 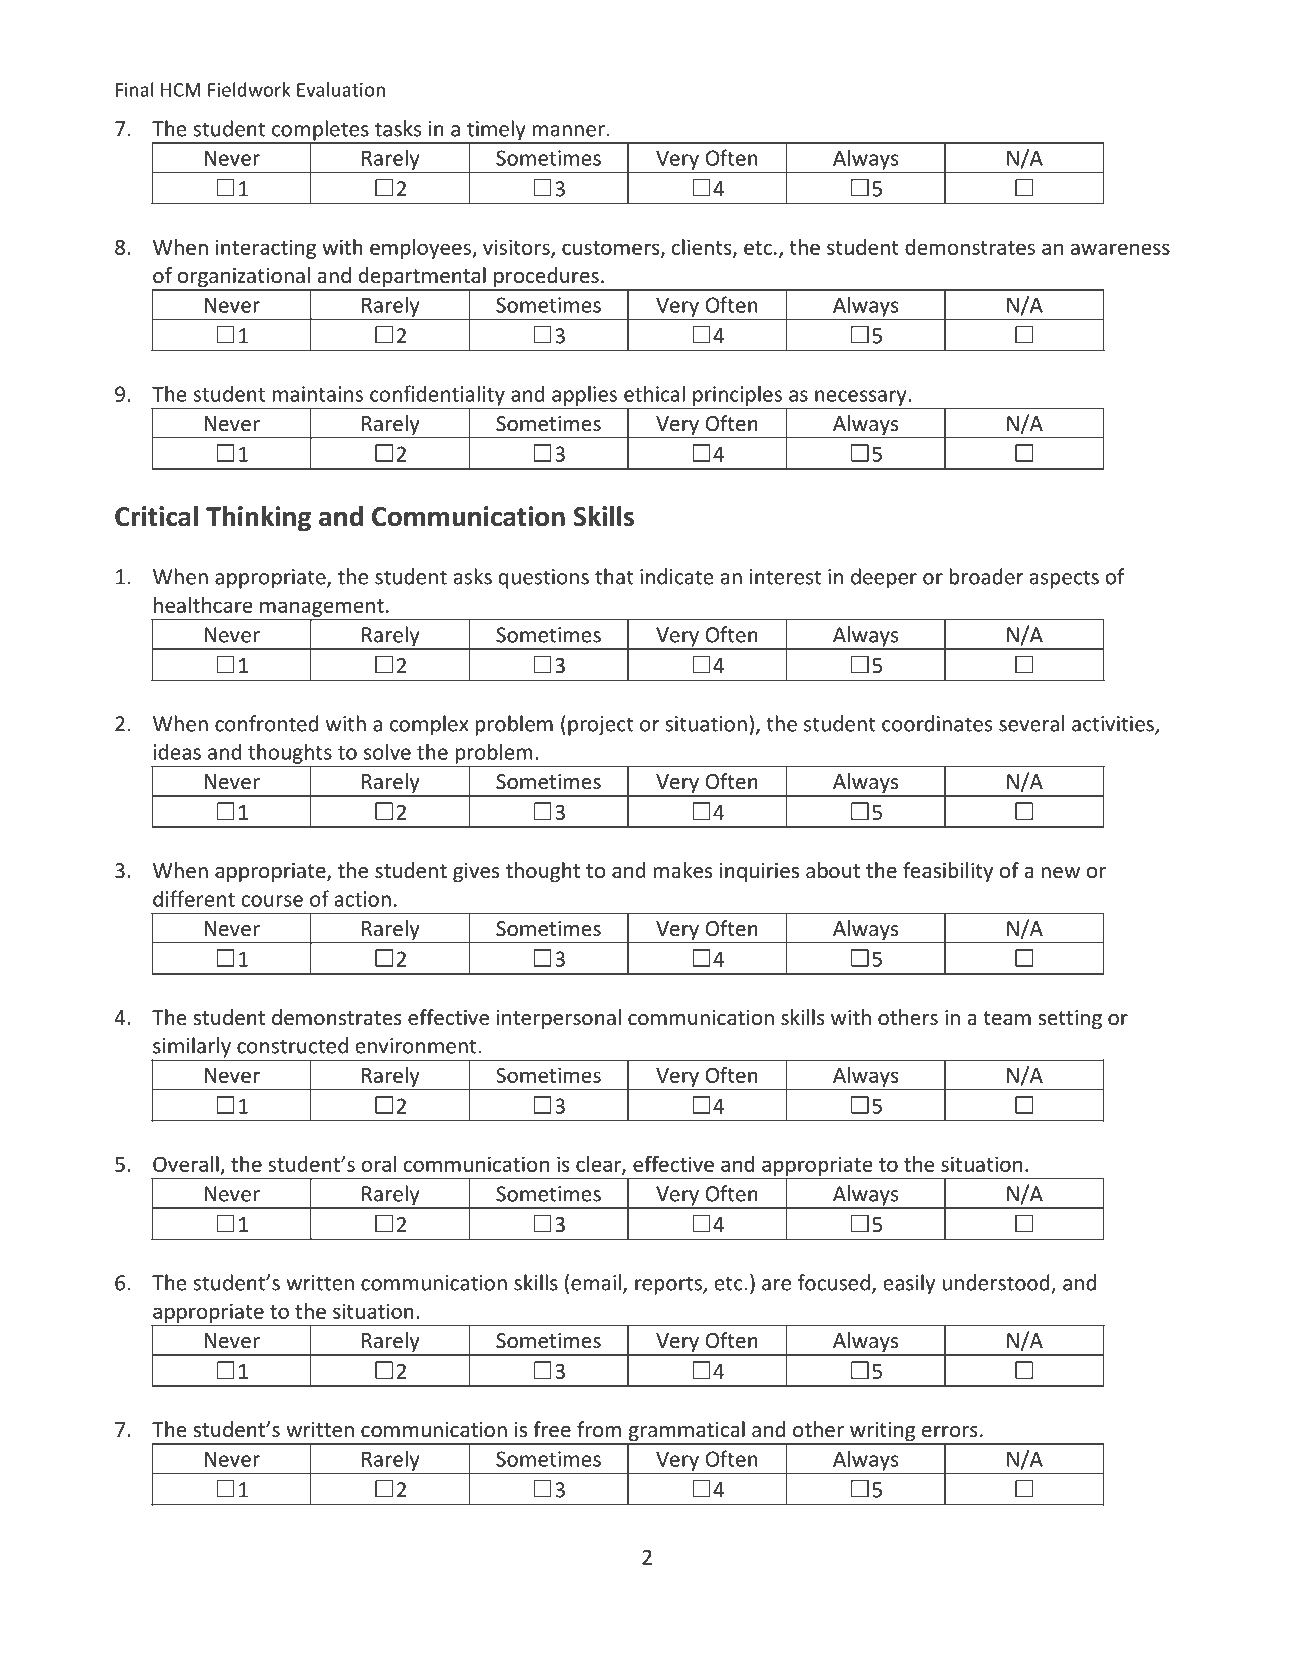 I want to click on several, so click(x=1031, y=723).
